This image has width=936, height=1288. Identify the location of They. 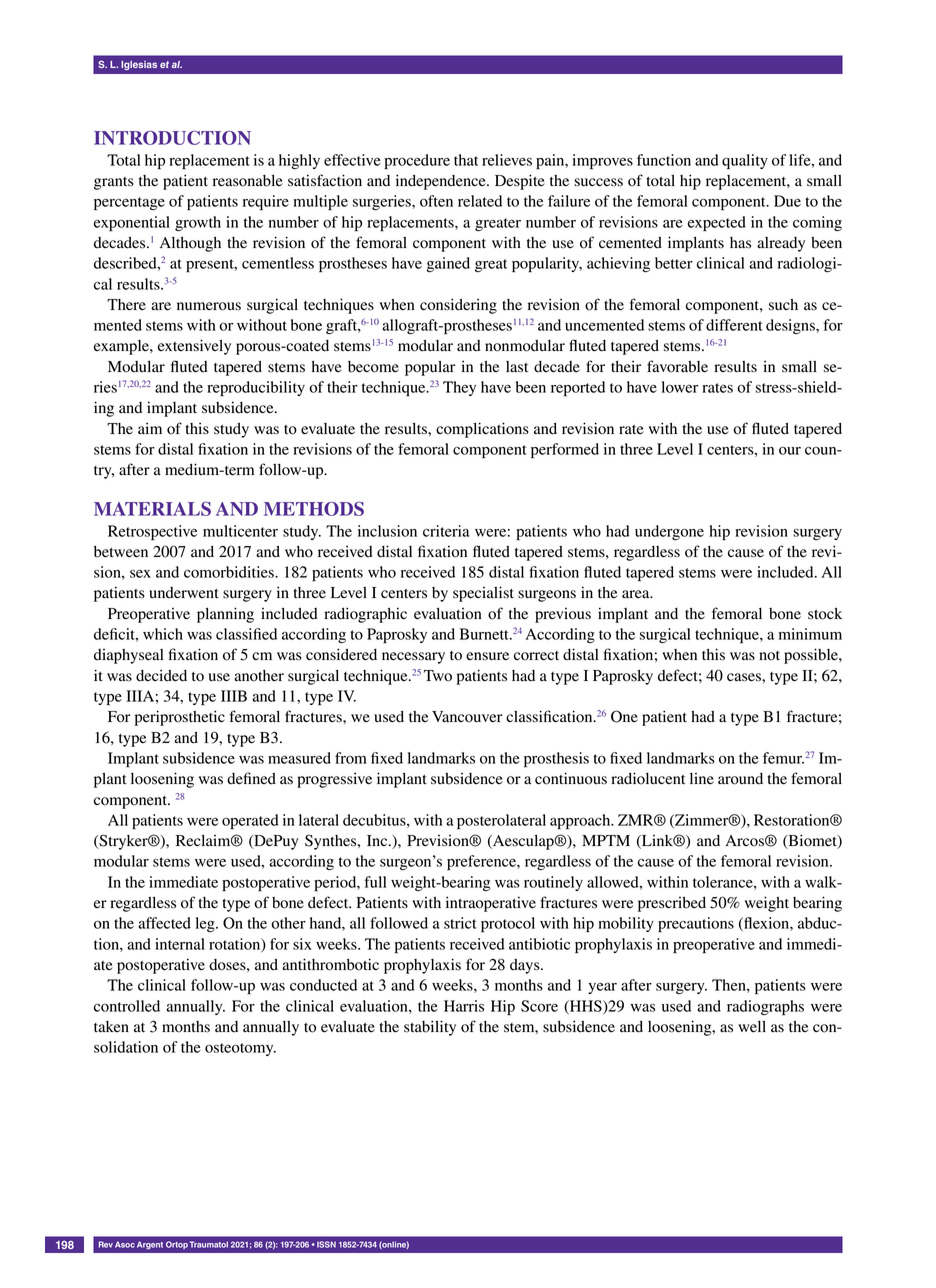
(459, 388).
